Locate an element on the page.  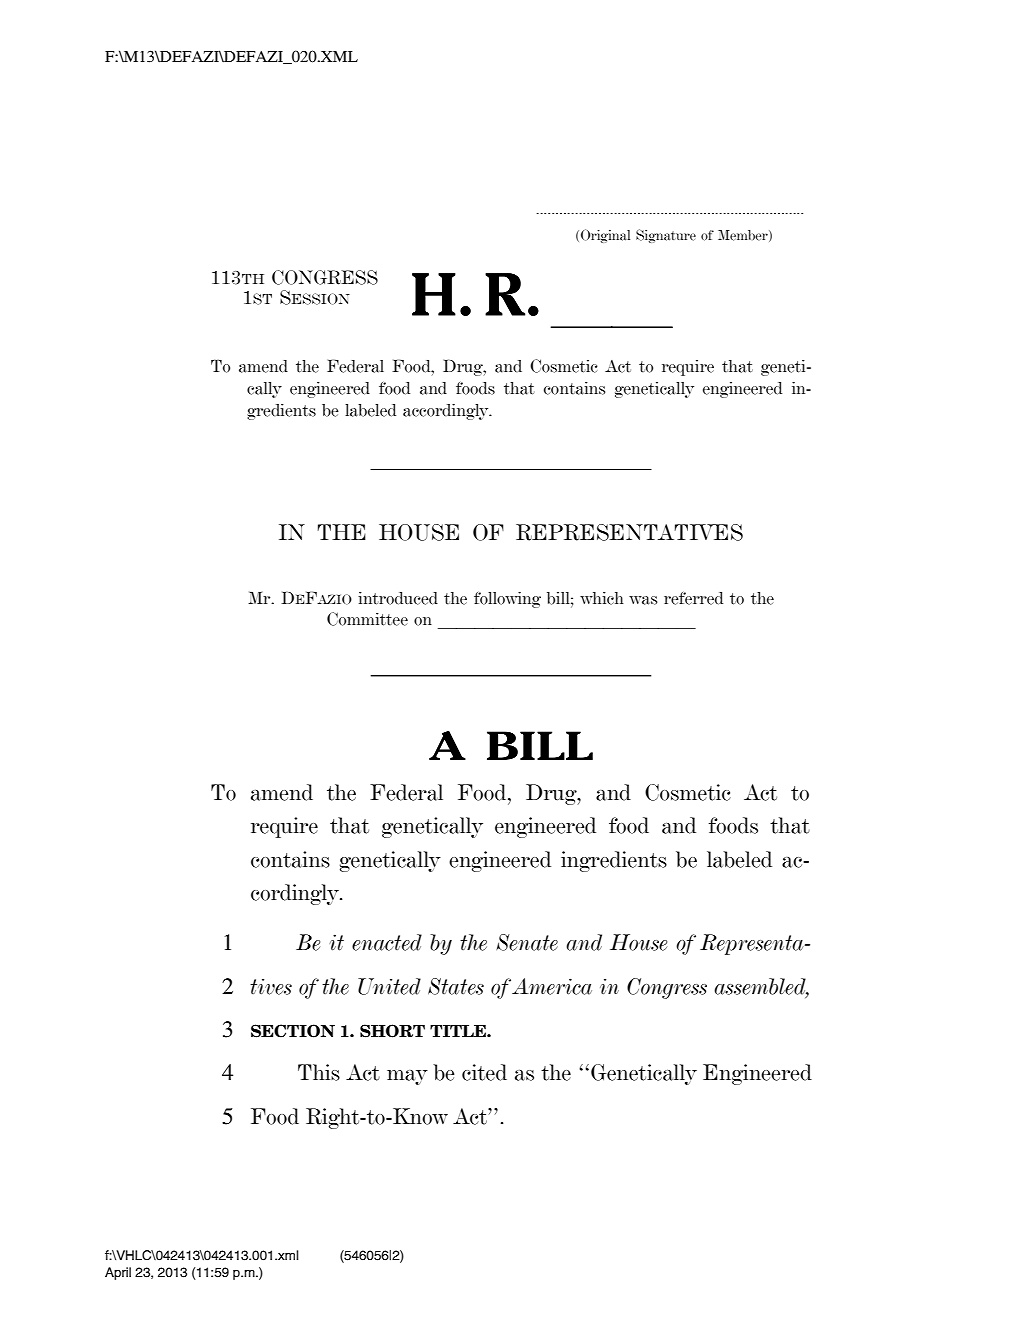
was is located at coordinates (643, 600).
